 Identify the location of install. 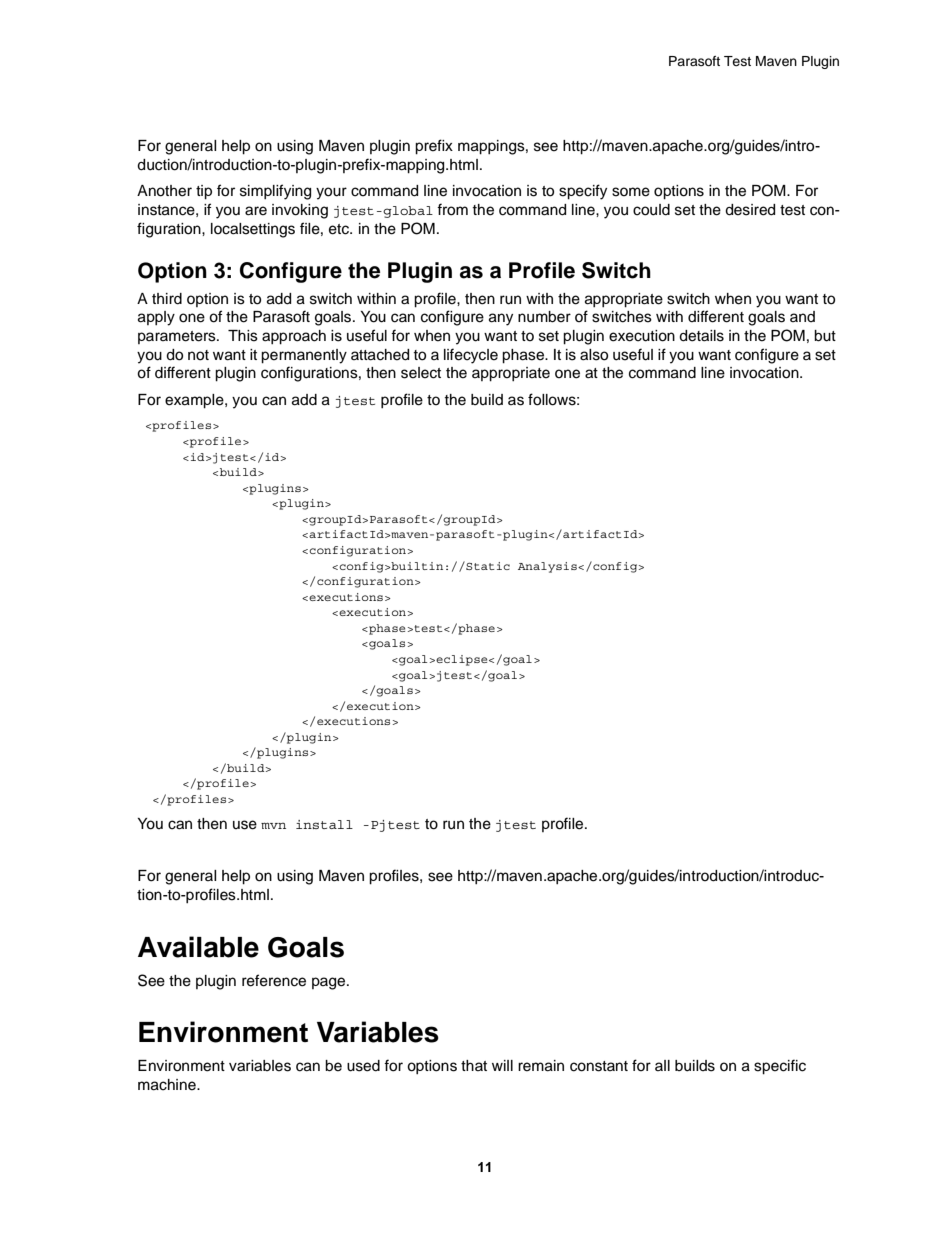
(324, 824).
